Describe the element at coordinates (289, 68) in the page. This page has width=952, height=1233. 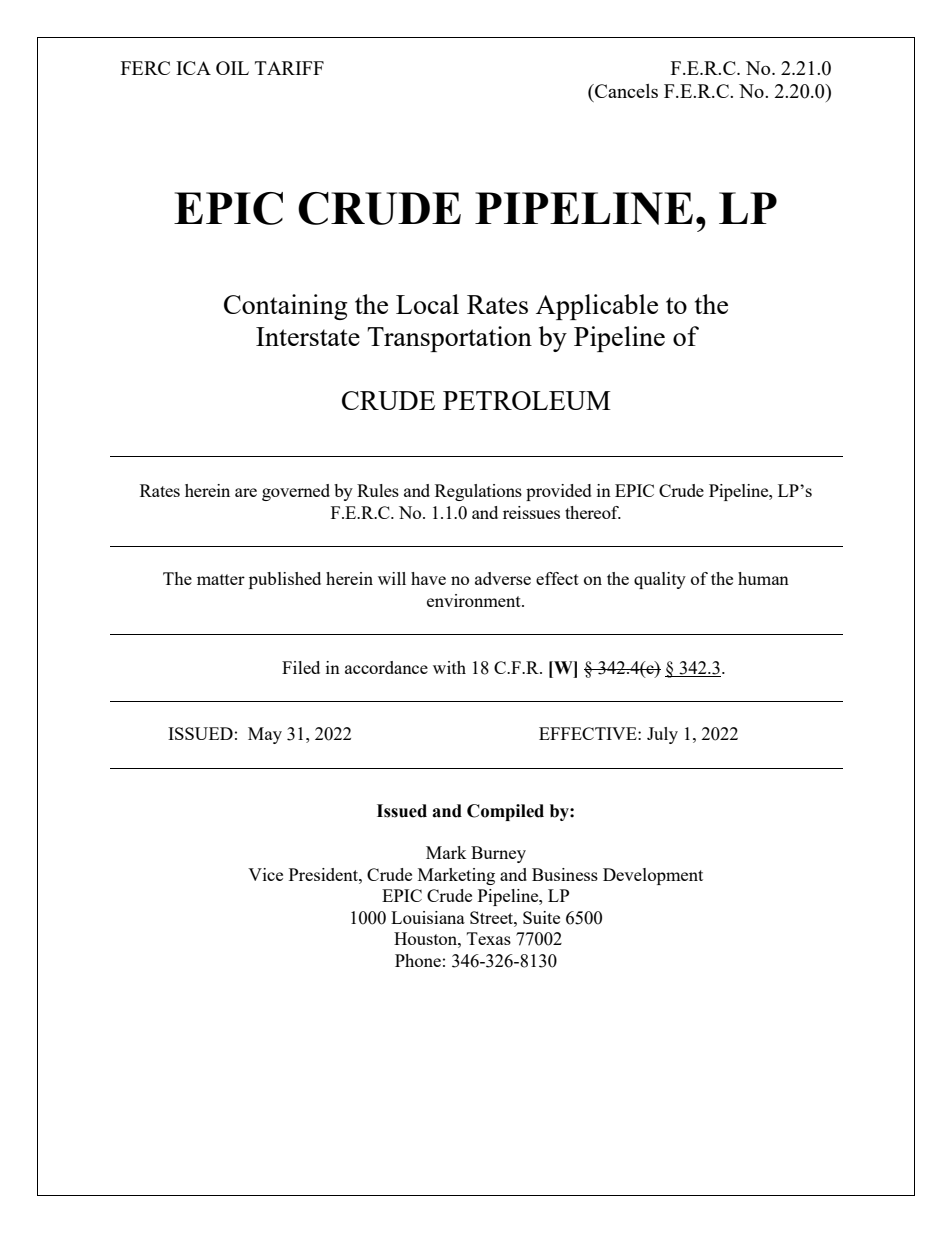
I see `TARIFF` at that location.
